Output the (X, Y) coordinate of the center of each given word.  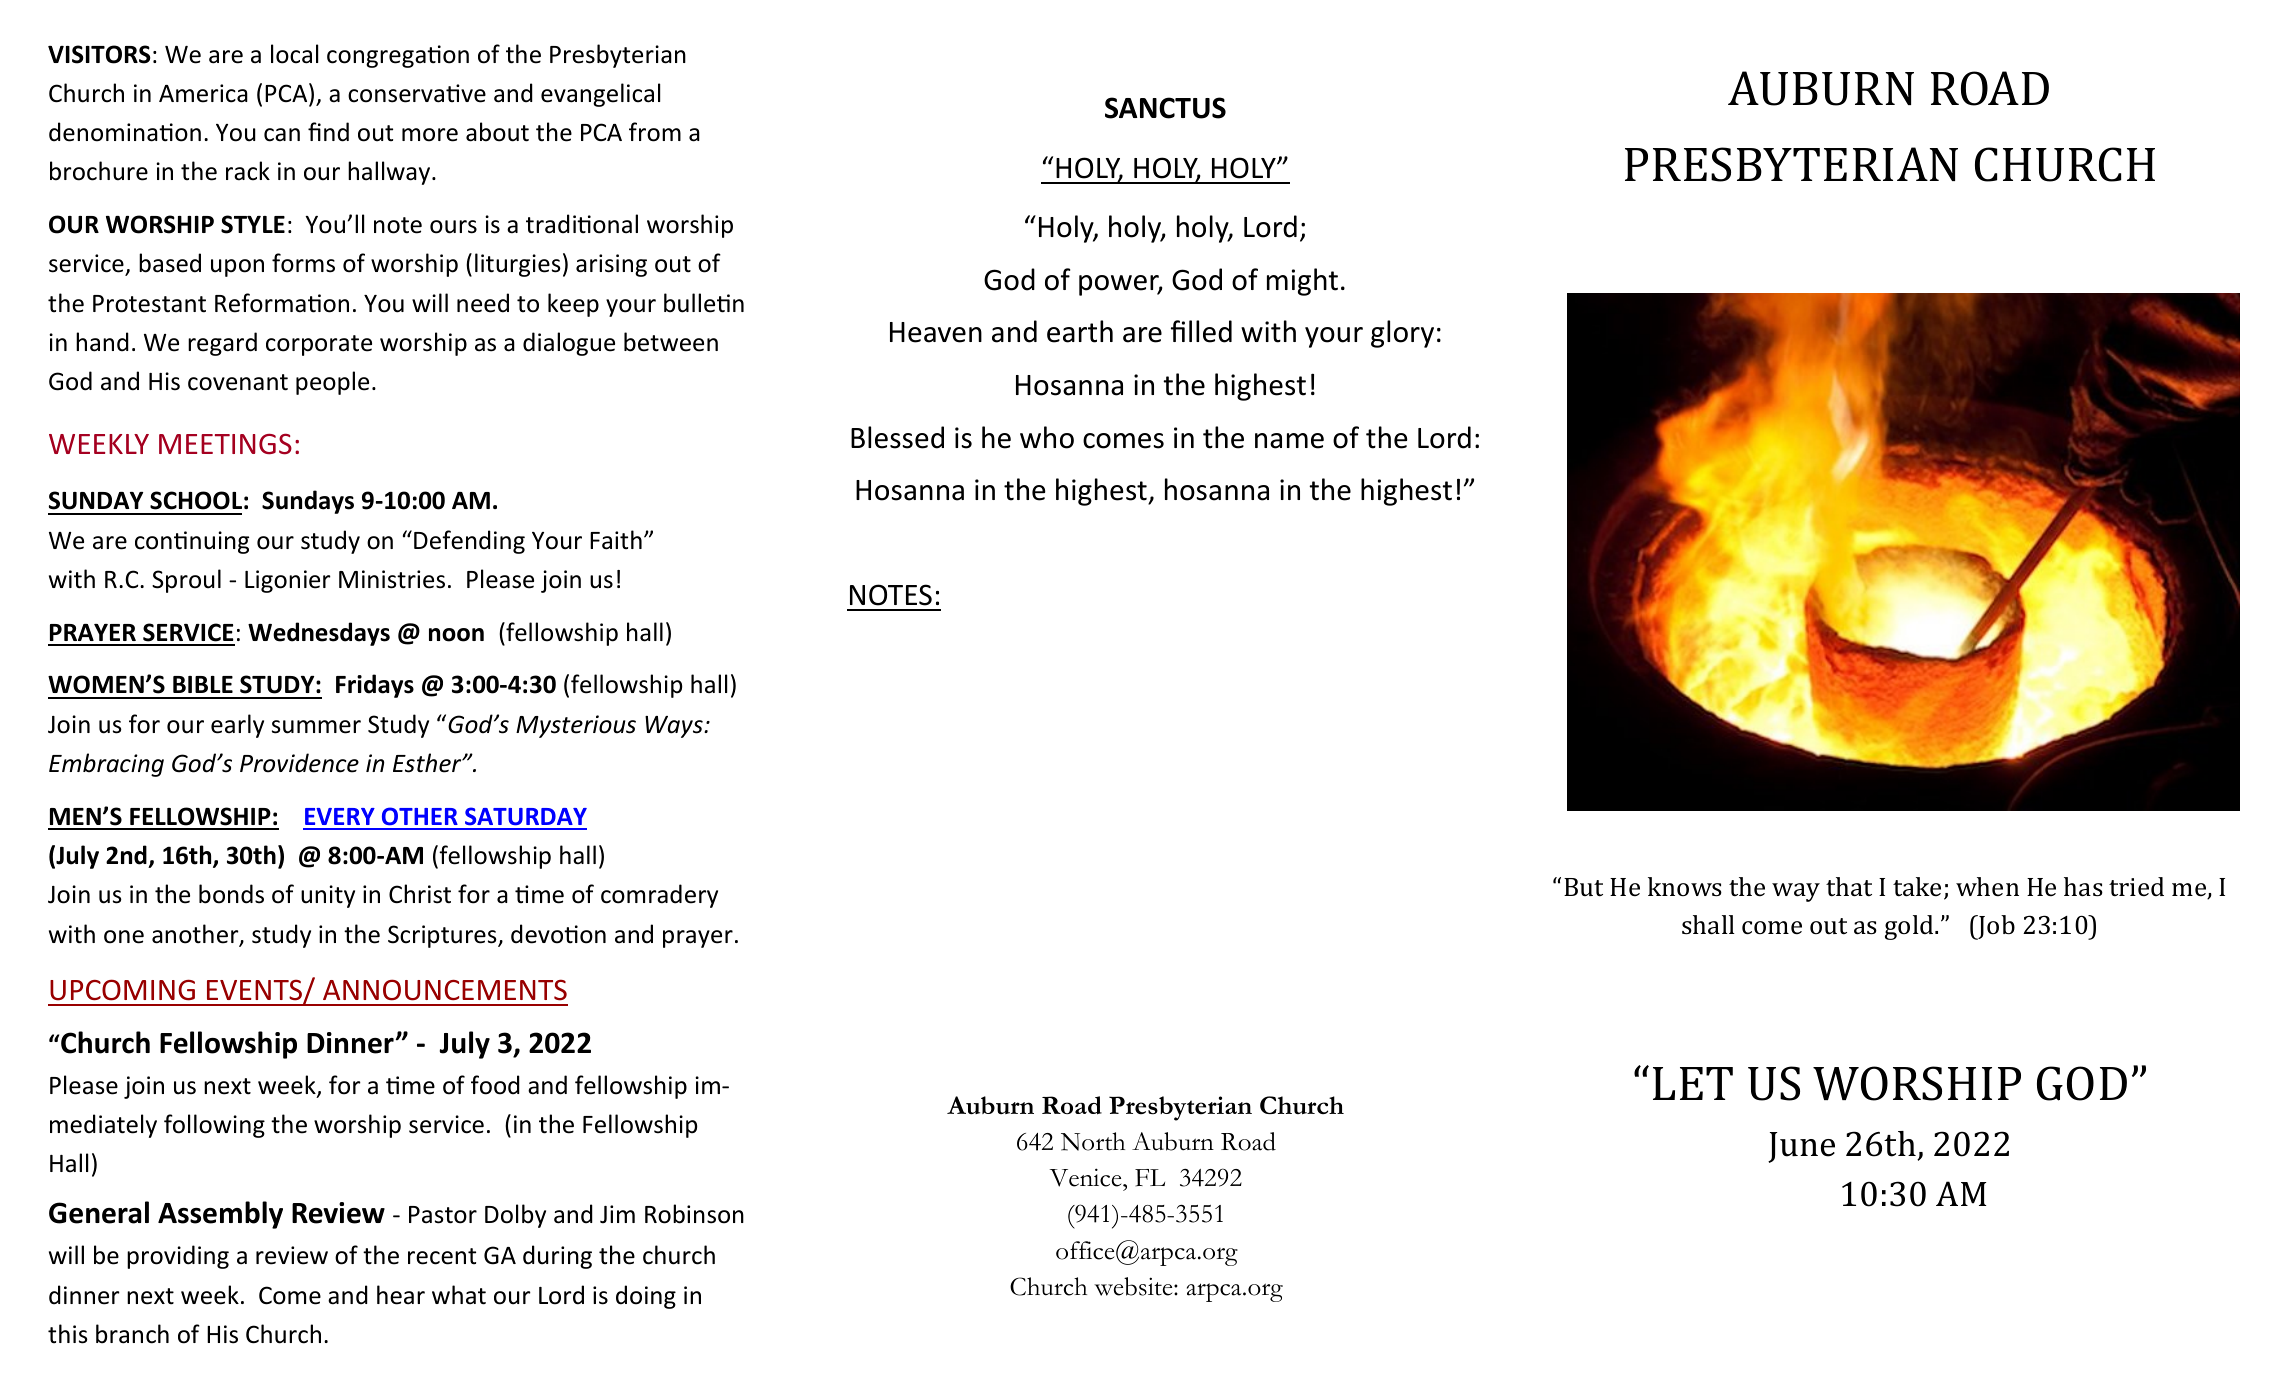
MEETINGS (225, 444)
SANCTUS (1165, 108)
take (1917, 887)
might (1302, 282)
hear (401, 1295)
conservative (417, 93)
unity (328, 896)
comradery (659, 896)
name (1289, 441)
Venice (1087, 1177)
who (1047, 437)
